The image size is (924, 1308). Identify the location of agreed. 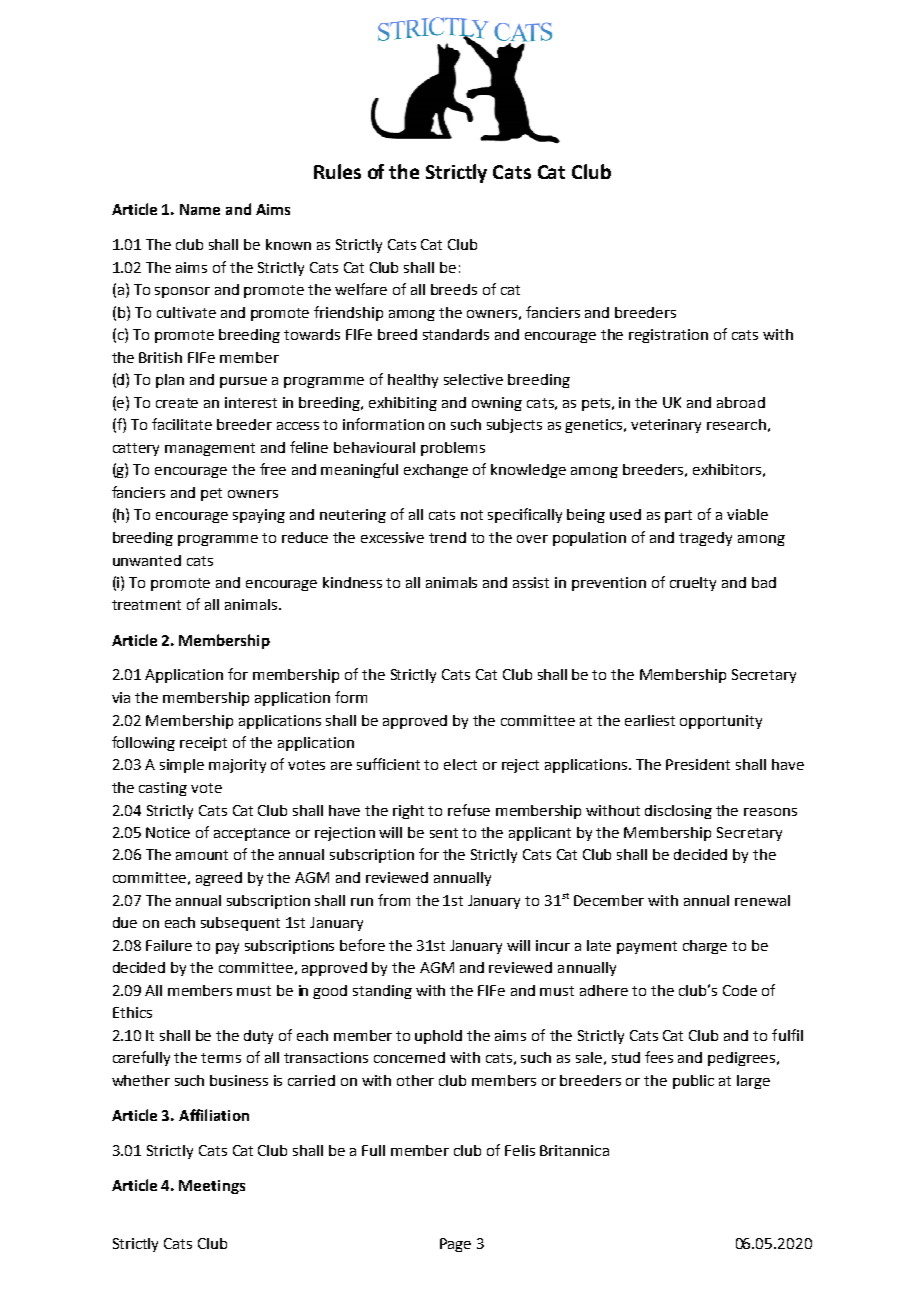
(219, 879).
